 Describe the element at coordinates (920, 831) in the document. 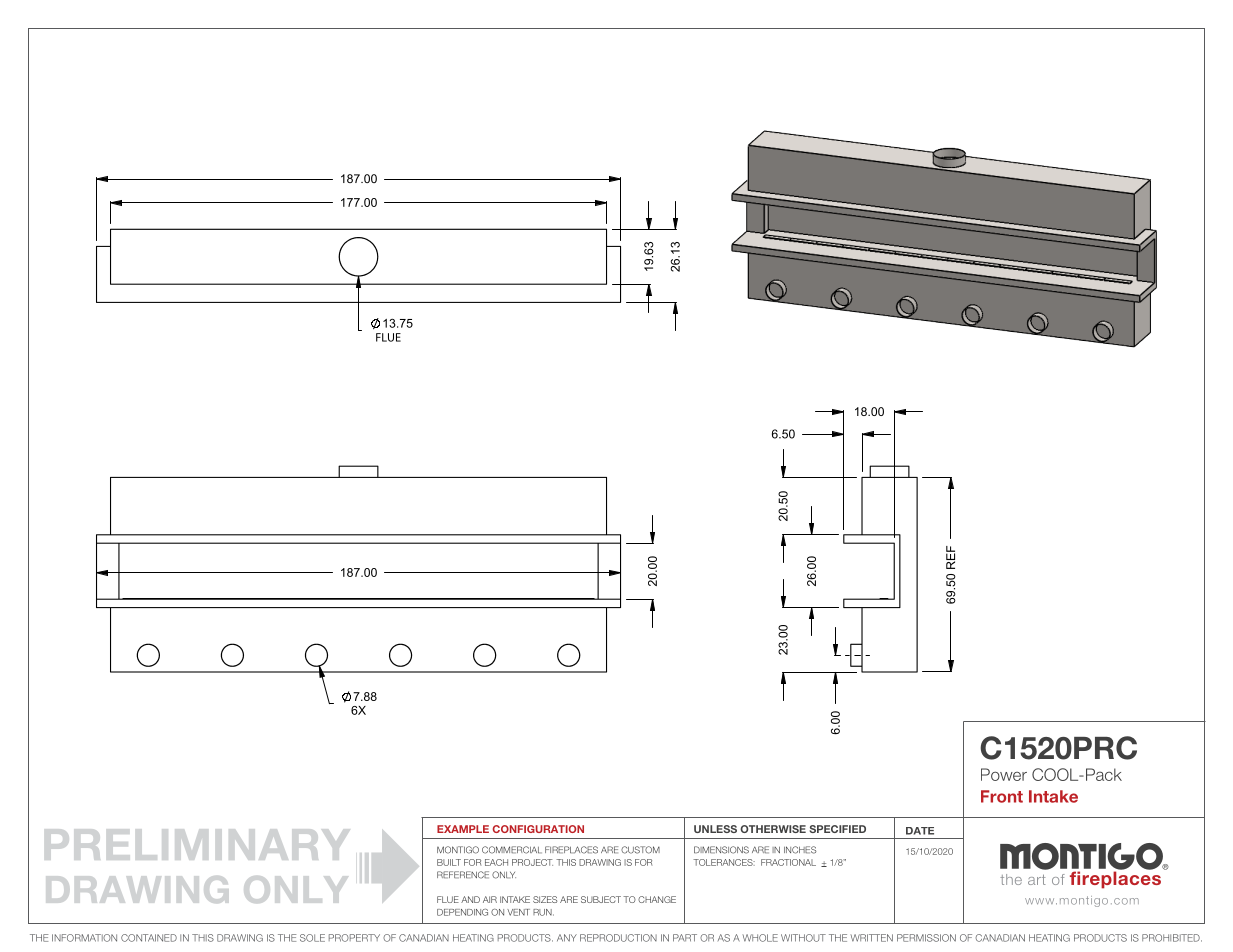

I see `DATE` at that location.
